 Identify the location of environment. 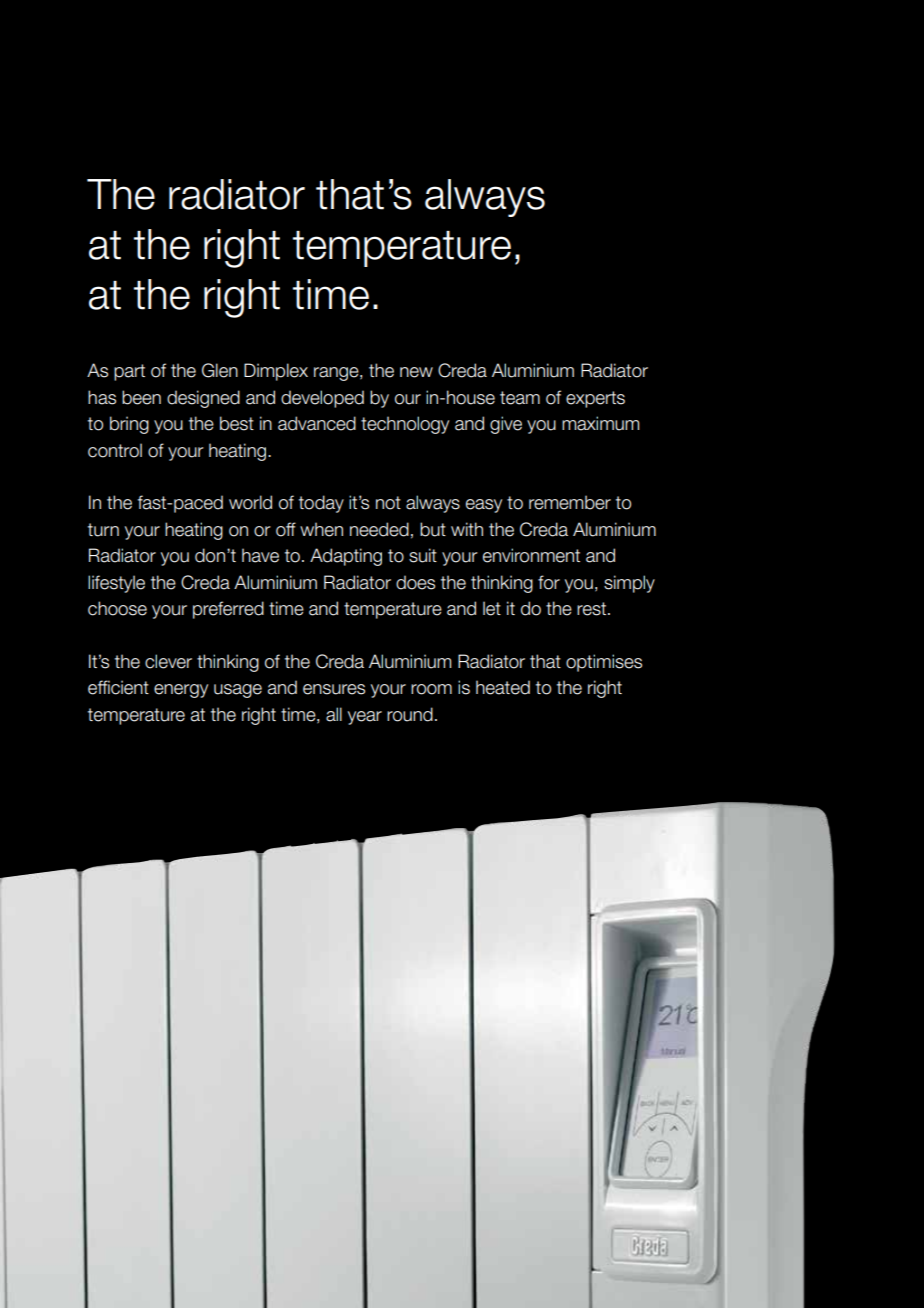
(531, 555).
